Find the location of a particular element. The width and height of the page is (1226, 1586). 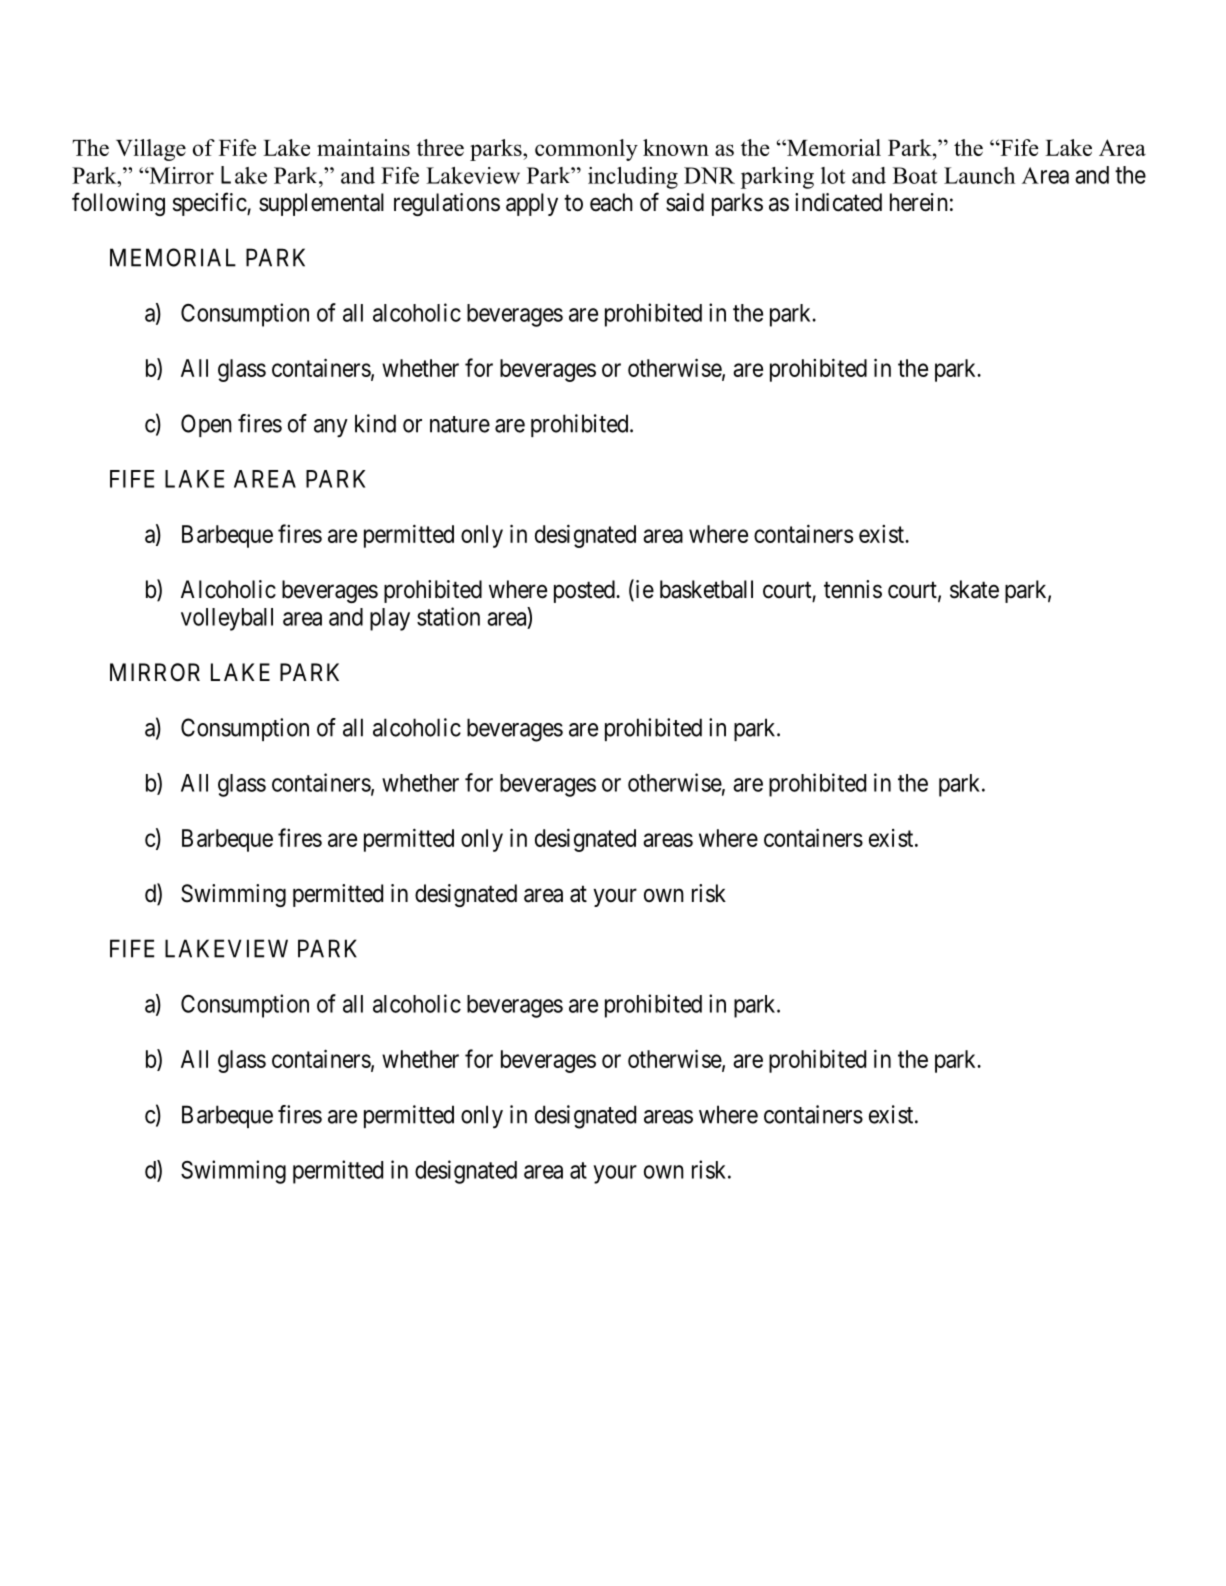

including is located at coordinates (633, 178).
